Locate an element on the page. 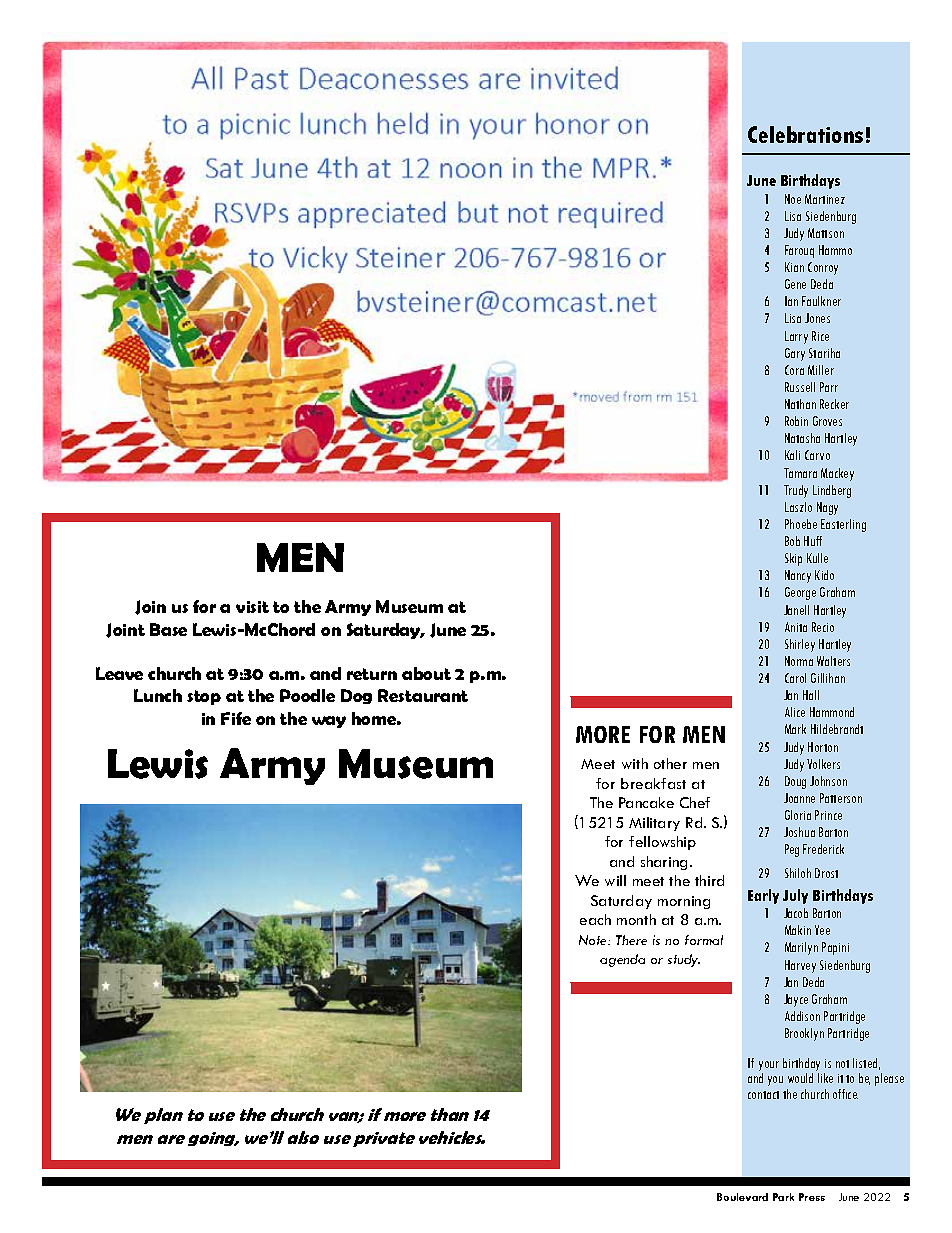 The height and width of the page is (1233, 952). Note is located at coordinates (594, 940).
